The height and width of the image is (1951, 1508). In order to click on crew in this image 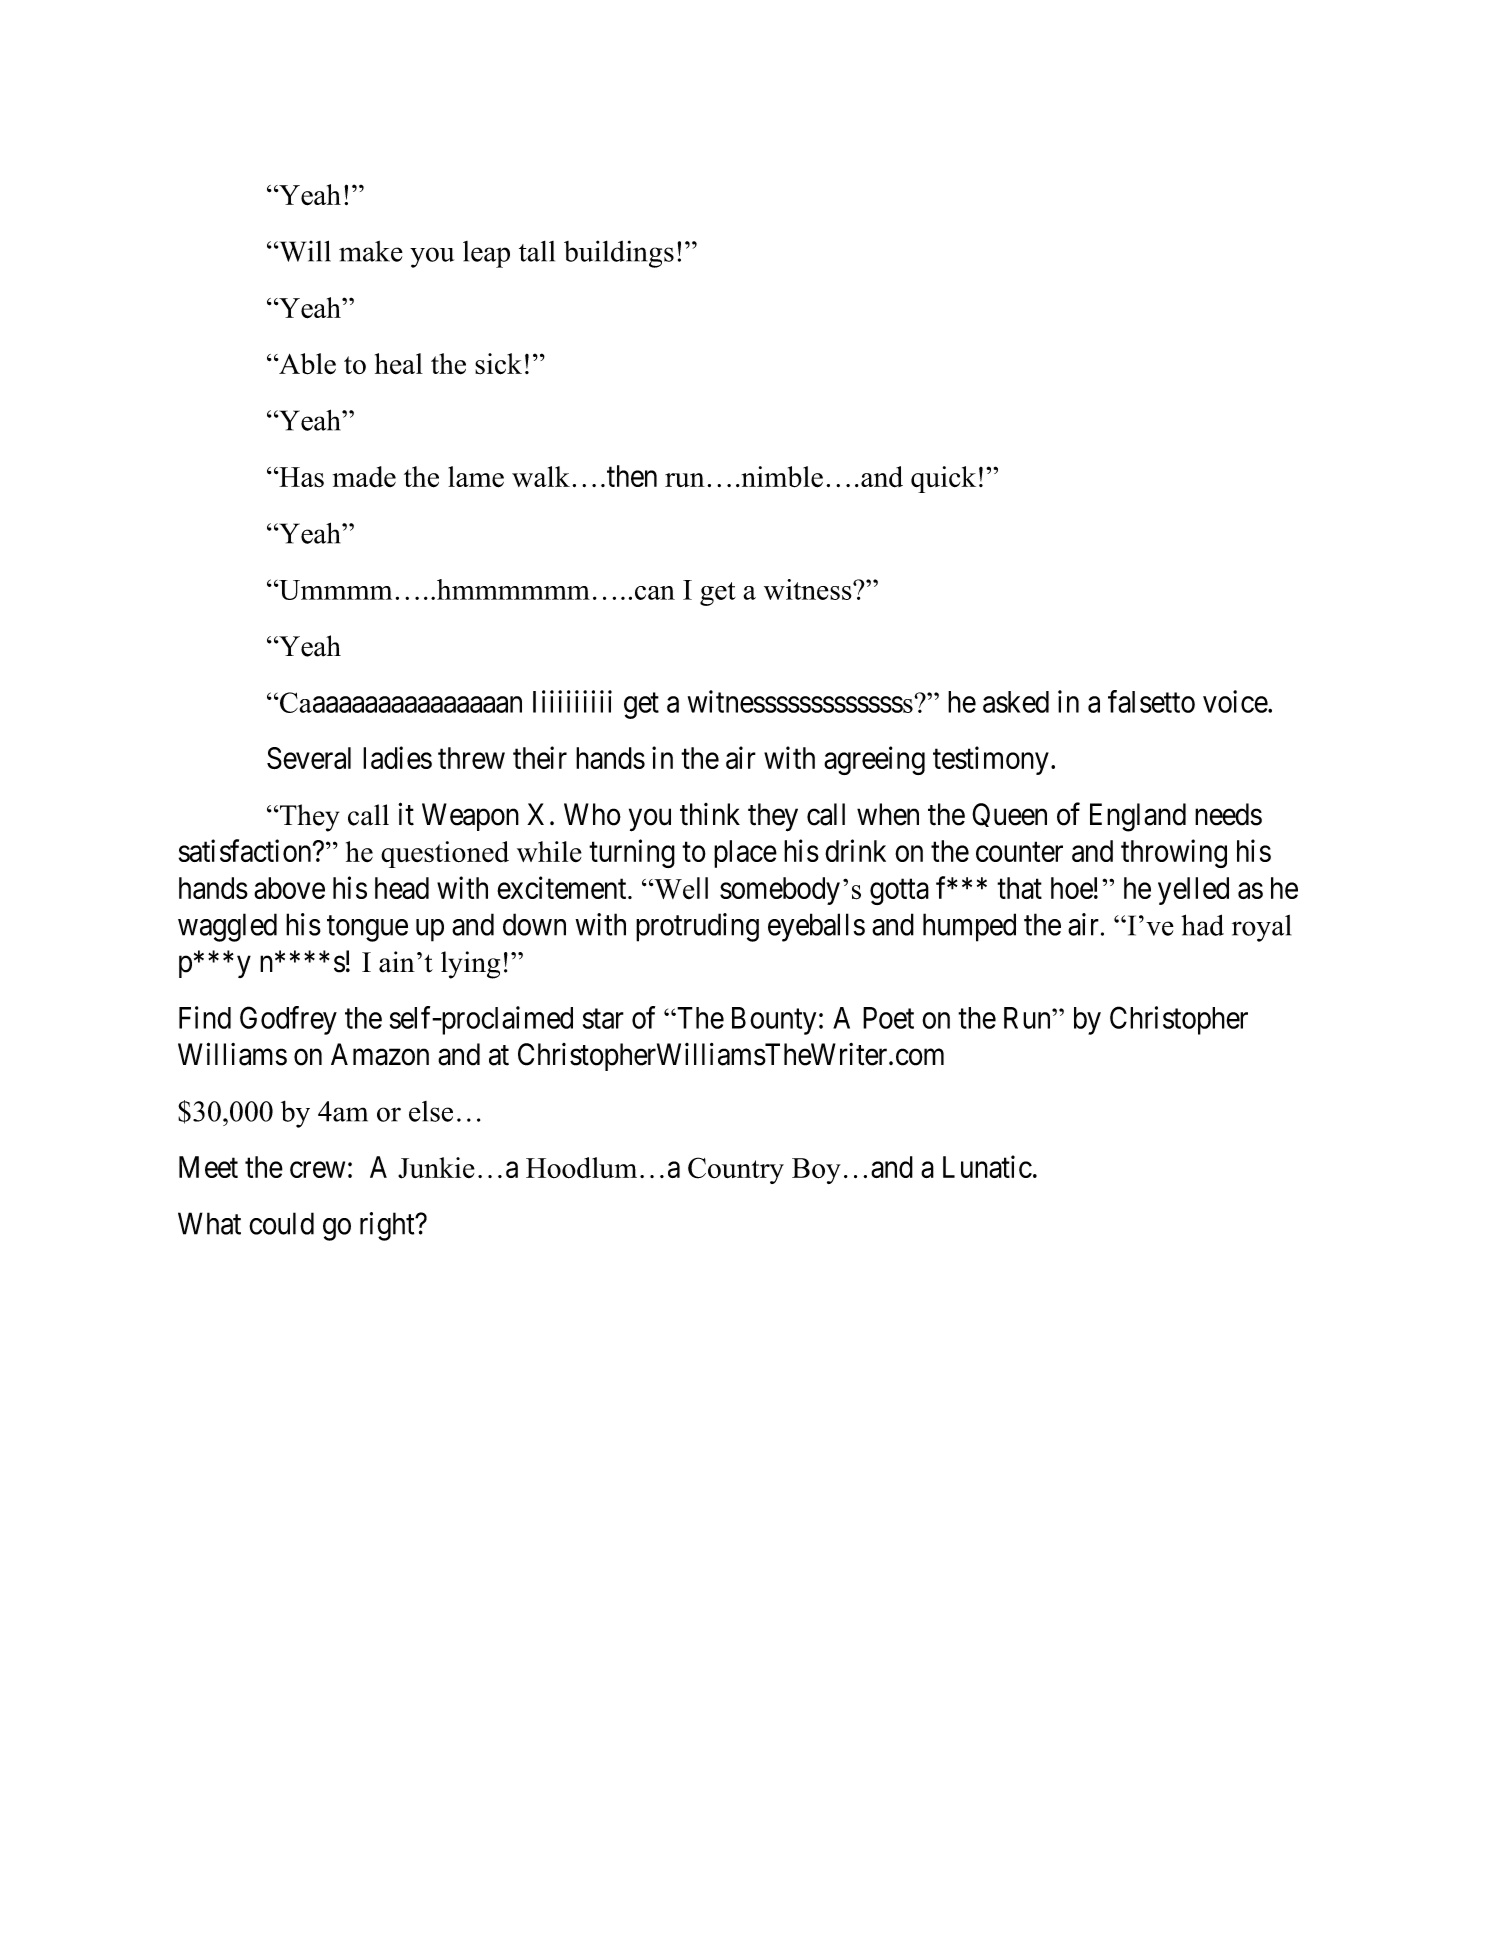, I will do `click(317, 1170)`.
